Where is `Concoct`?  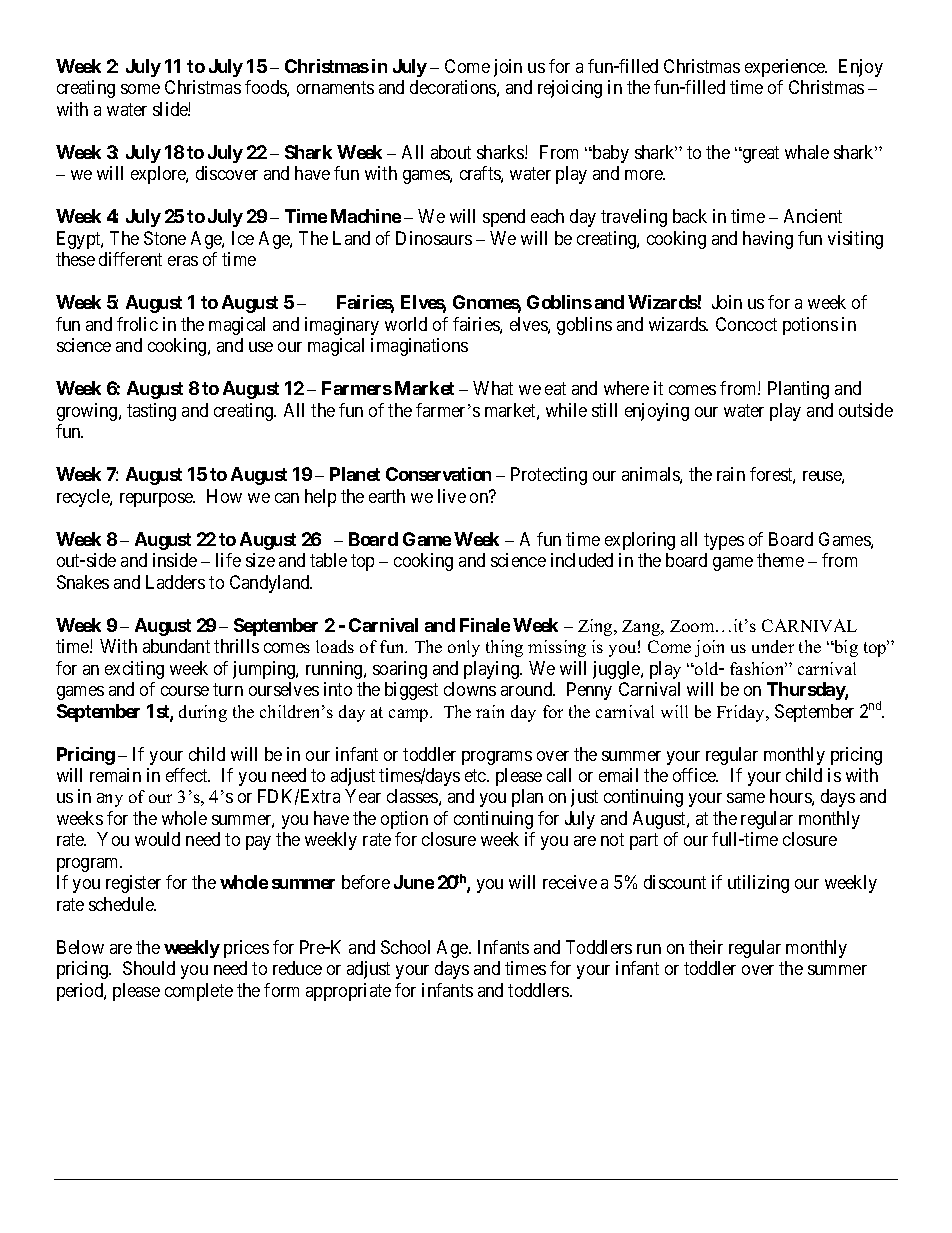 Concoct is located at coordinates (746, 324).
